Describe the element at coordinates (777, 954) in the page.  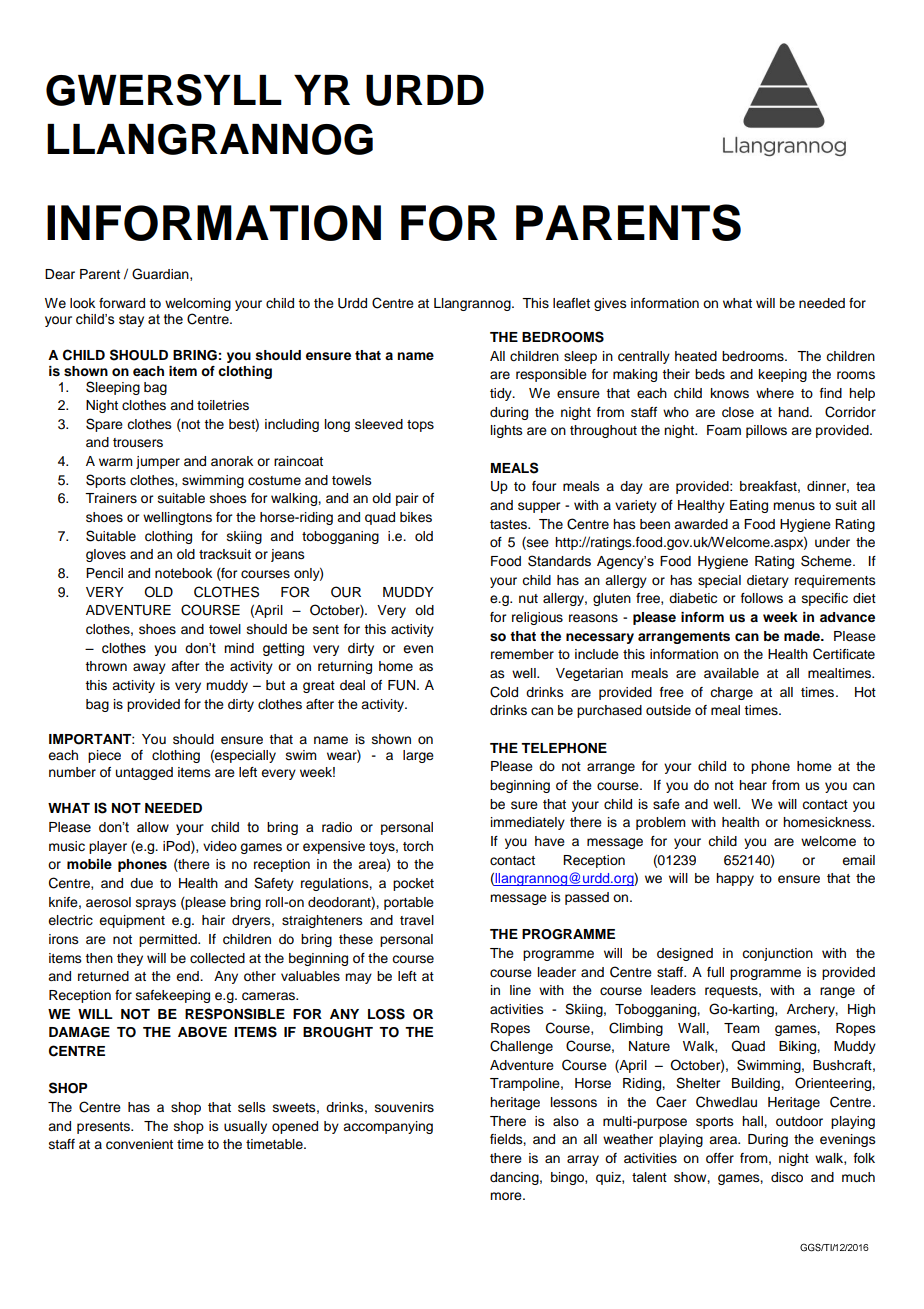
I see `conjunction` at that location.
